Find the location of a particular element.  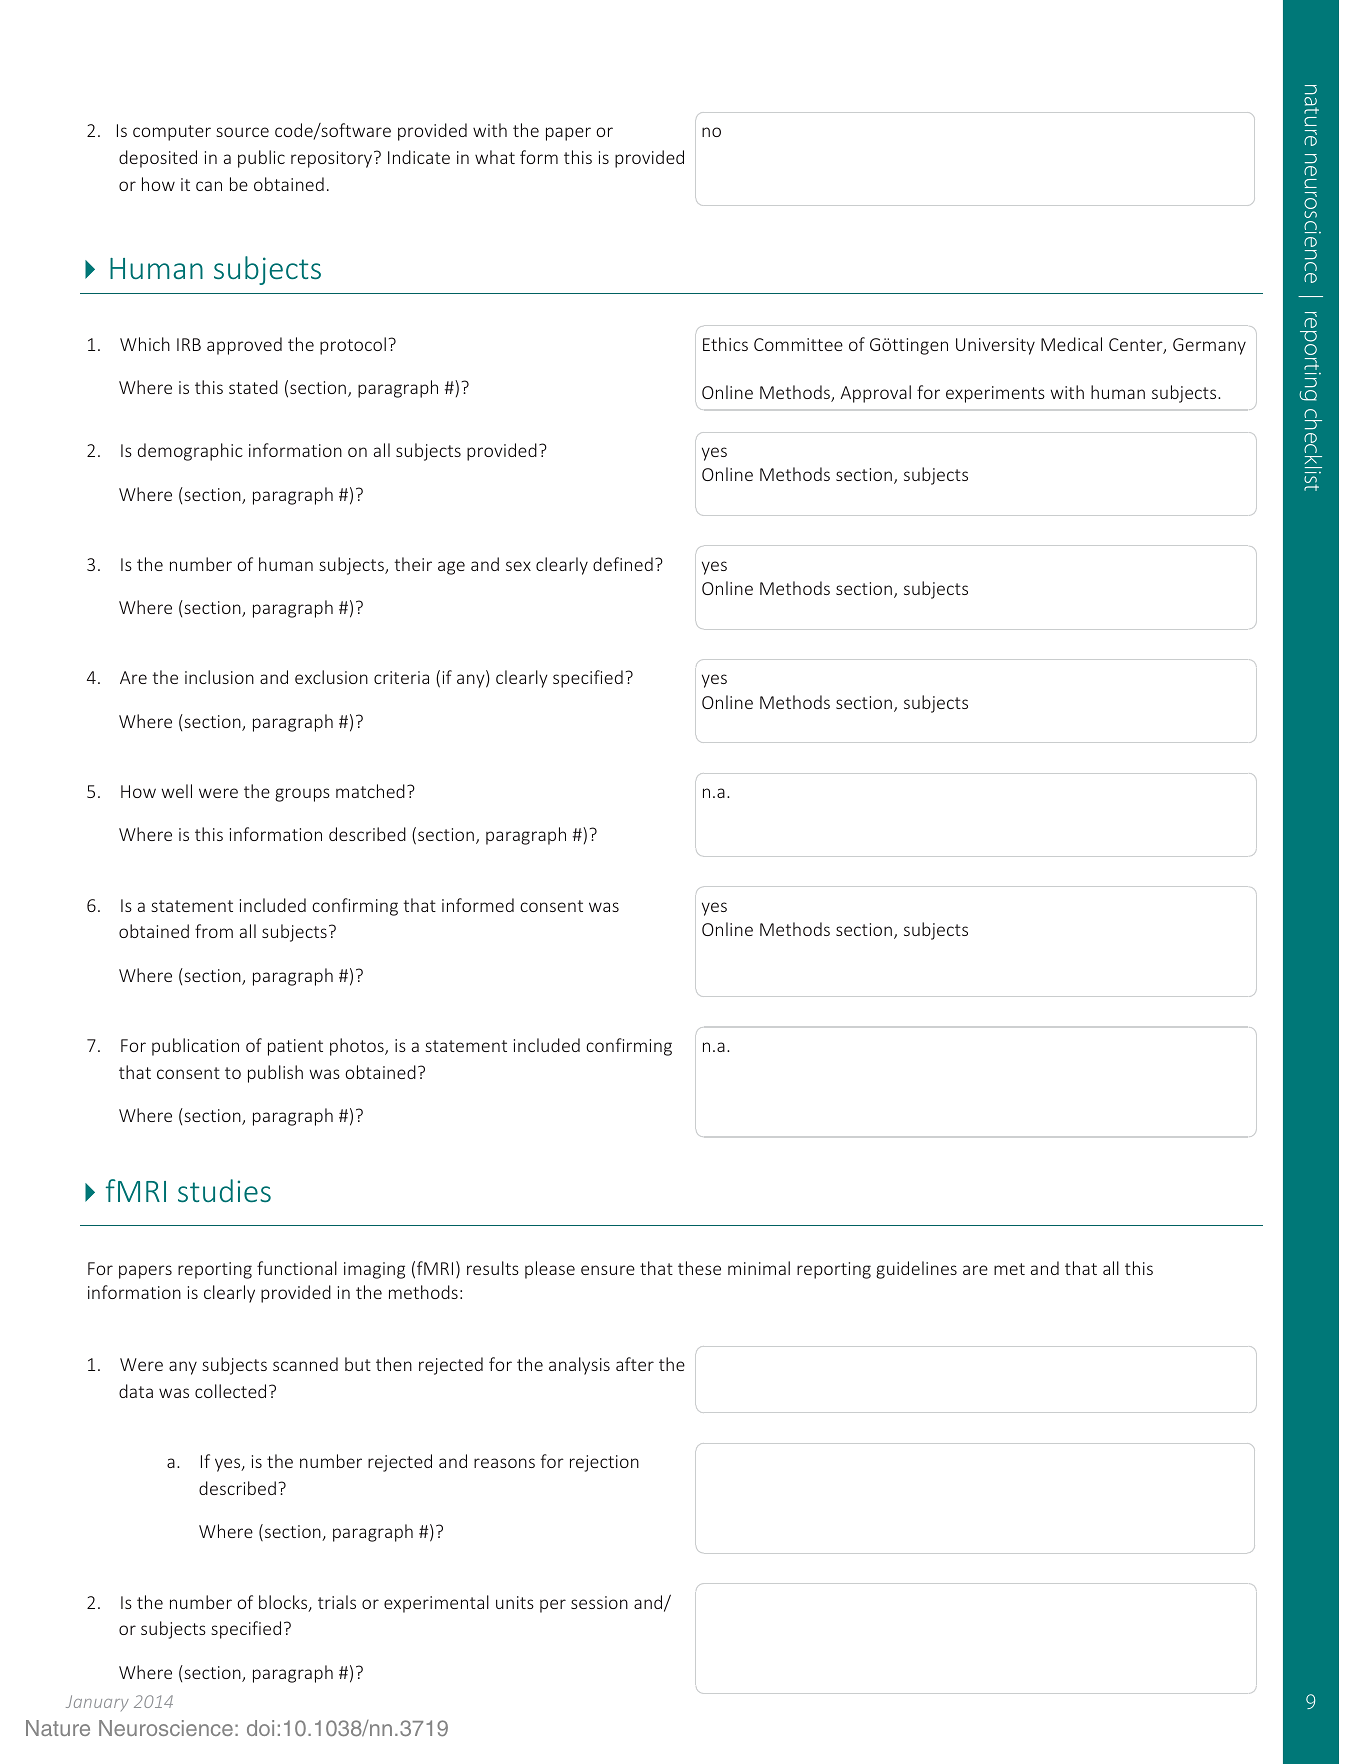

inclusion is located at coordinates (219, 677).
